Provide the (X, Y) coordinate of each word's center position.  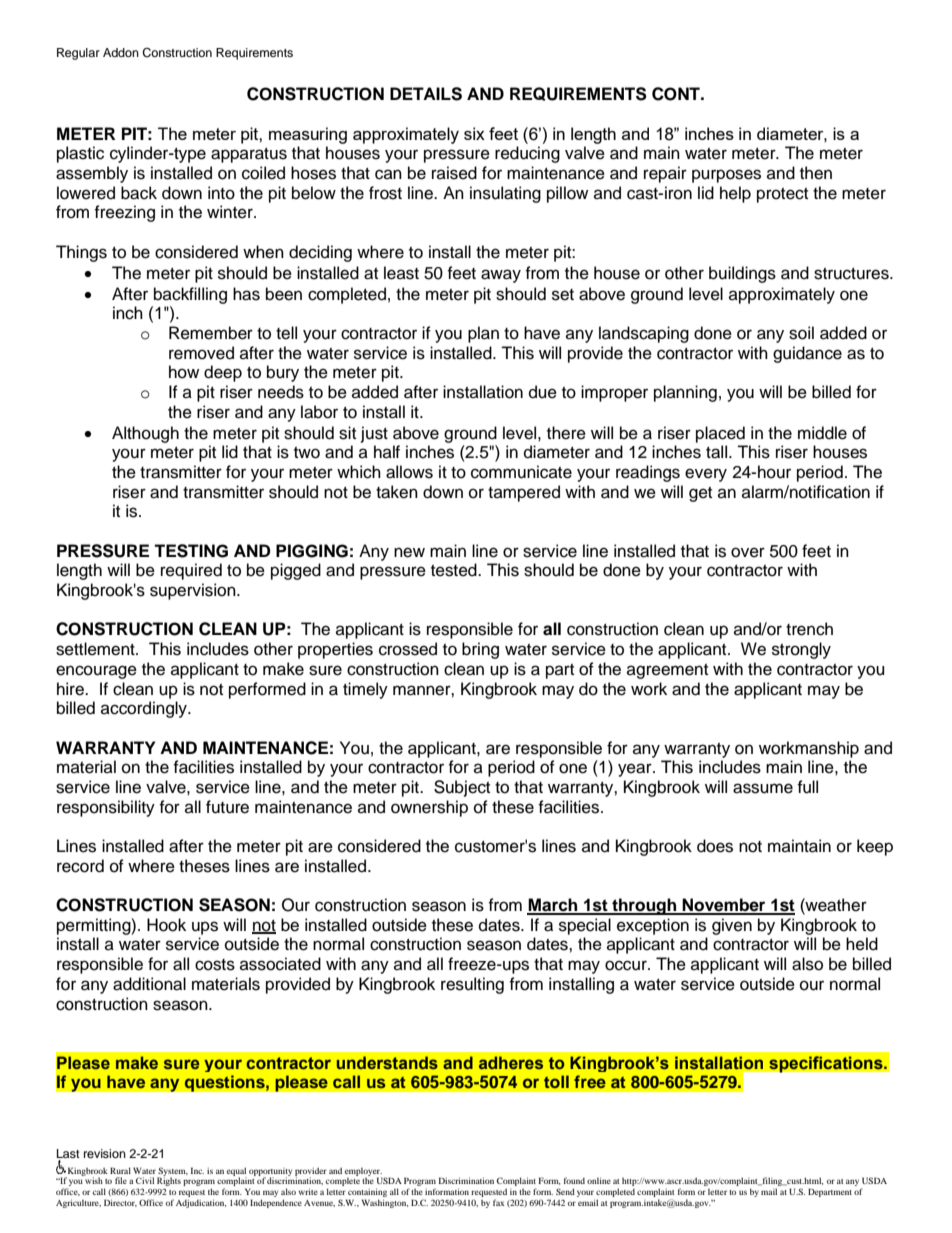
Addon (121, 52)
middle (822, 433)
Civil (145, 1180)
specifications (827, 1064)
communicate (521, 472)
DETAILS (426, 94)
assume (763, 788)
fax (499, 1202)
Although (145, 434)
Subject (462, 788)
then (816, 173)
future (227, 807)
